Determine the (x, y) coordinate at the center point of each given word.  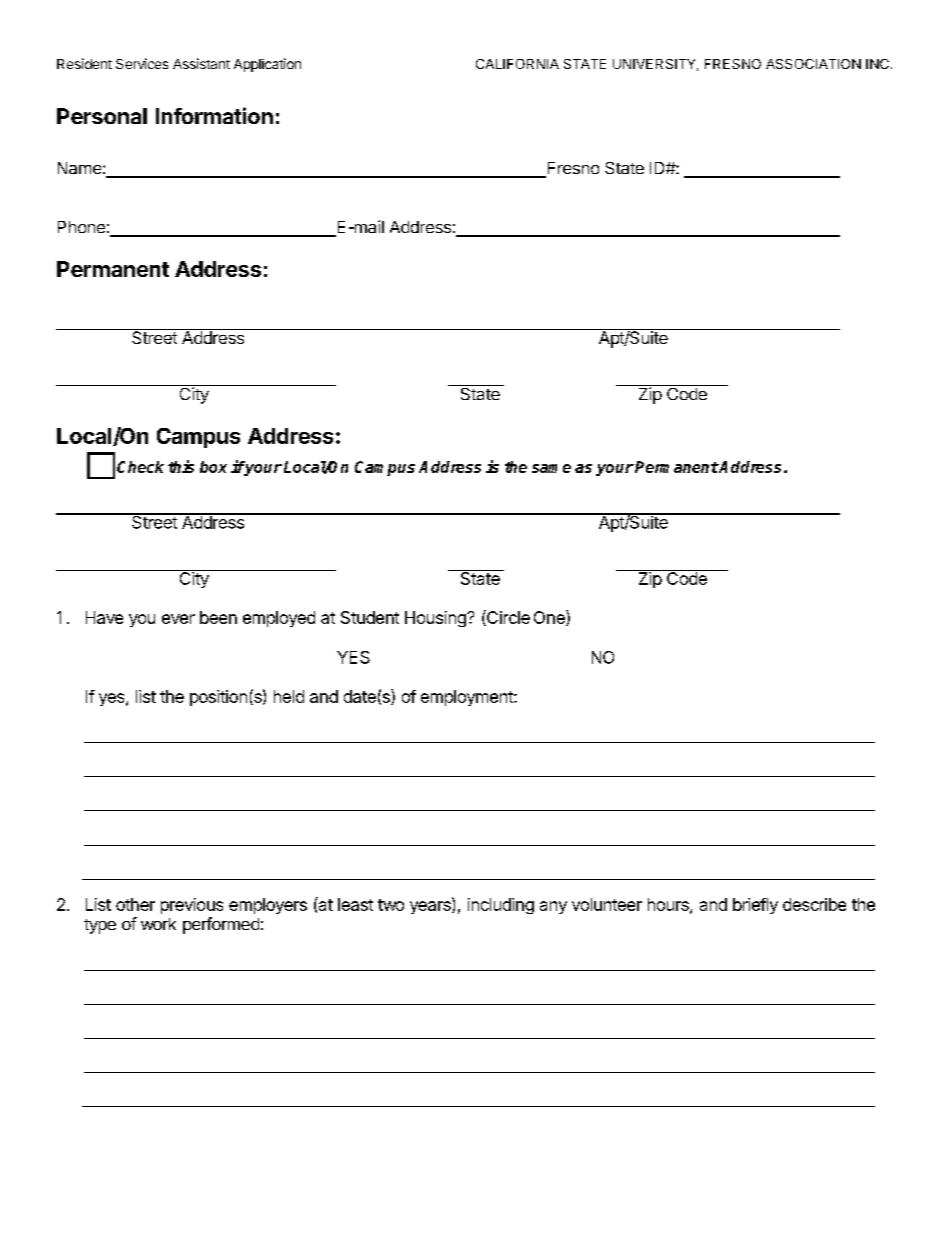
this (181, 466)
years (431, 907)
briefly (755, 906)
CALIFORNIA (517, 64)
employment (468, 698)
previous (192, 906)
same (551, 468)
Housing (436, 619)
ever (178, 619)
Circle (507, 618)
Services (142, 63)
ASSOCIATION (813, 64)
